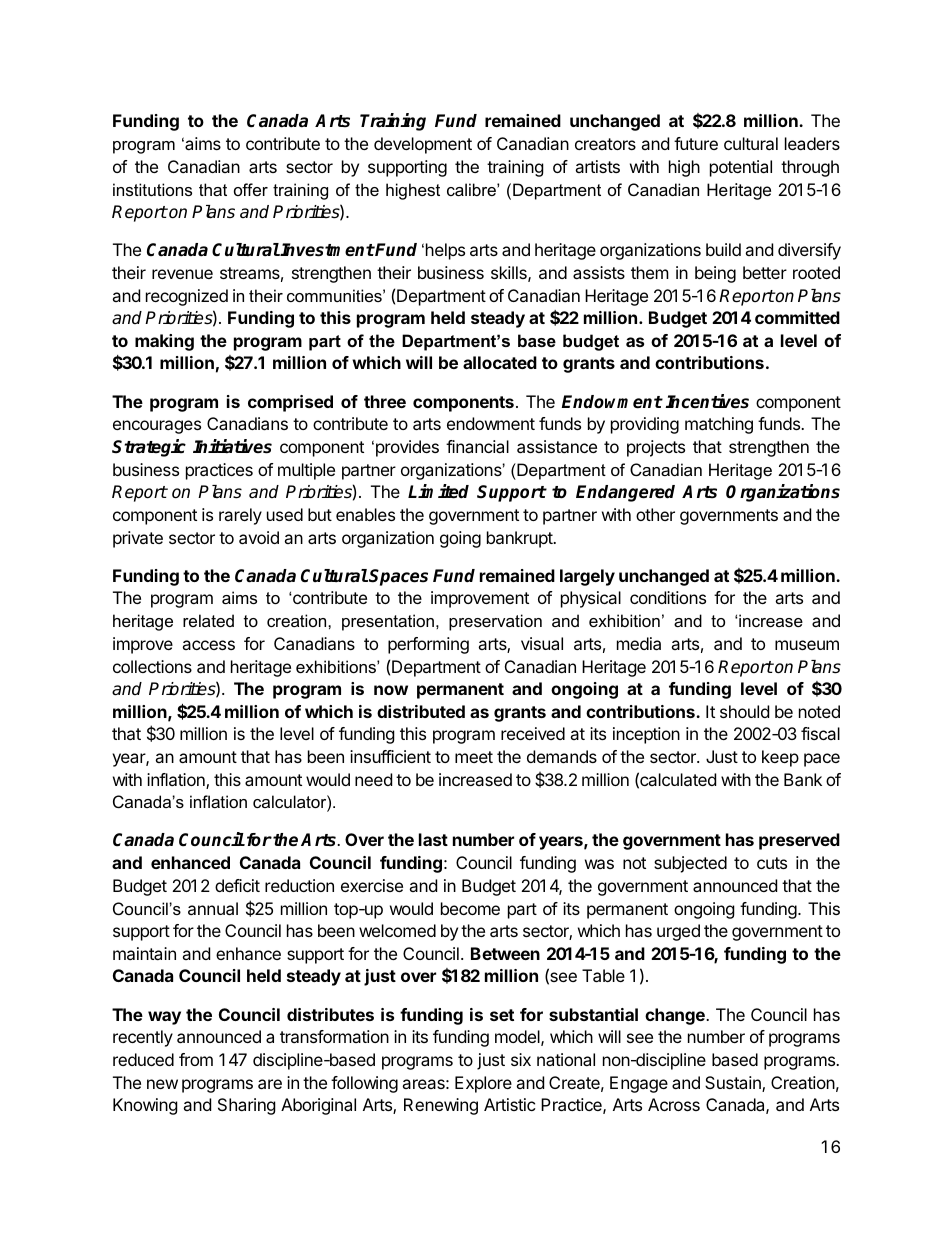  Describe the element at coordinates (251, 189) in the image. I see `offer` at that location.
